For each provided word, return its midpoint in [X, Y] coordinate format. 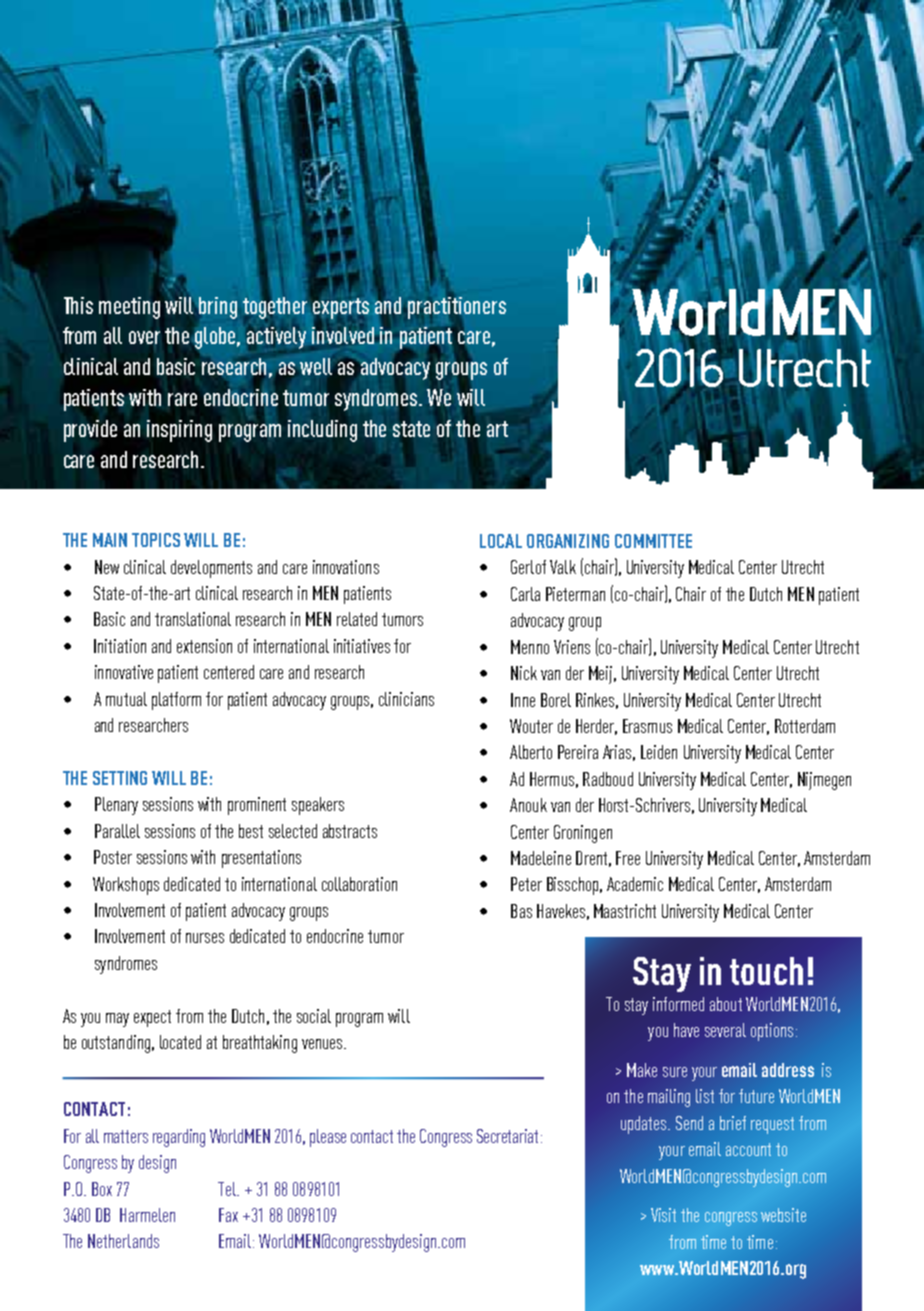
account [748, 1149]
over [144, 337]
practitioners [456, 307]
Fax [228, 1215]
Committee [653, 541]
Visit [663, 1215]
